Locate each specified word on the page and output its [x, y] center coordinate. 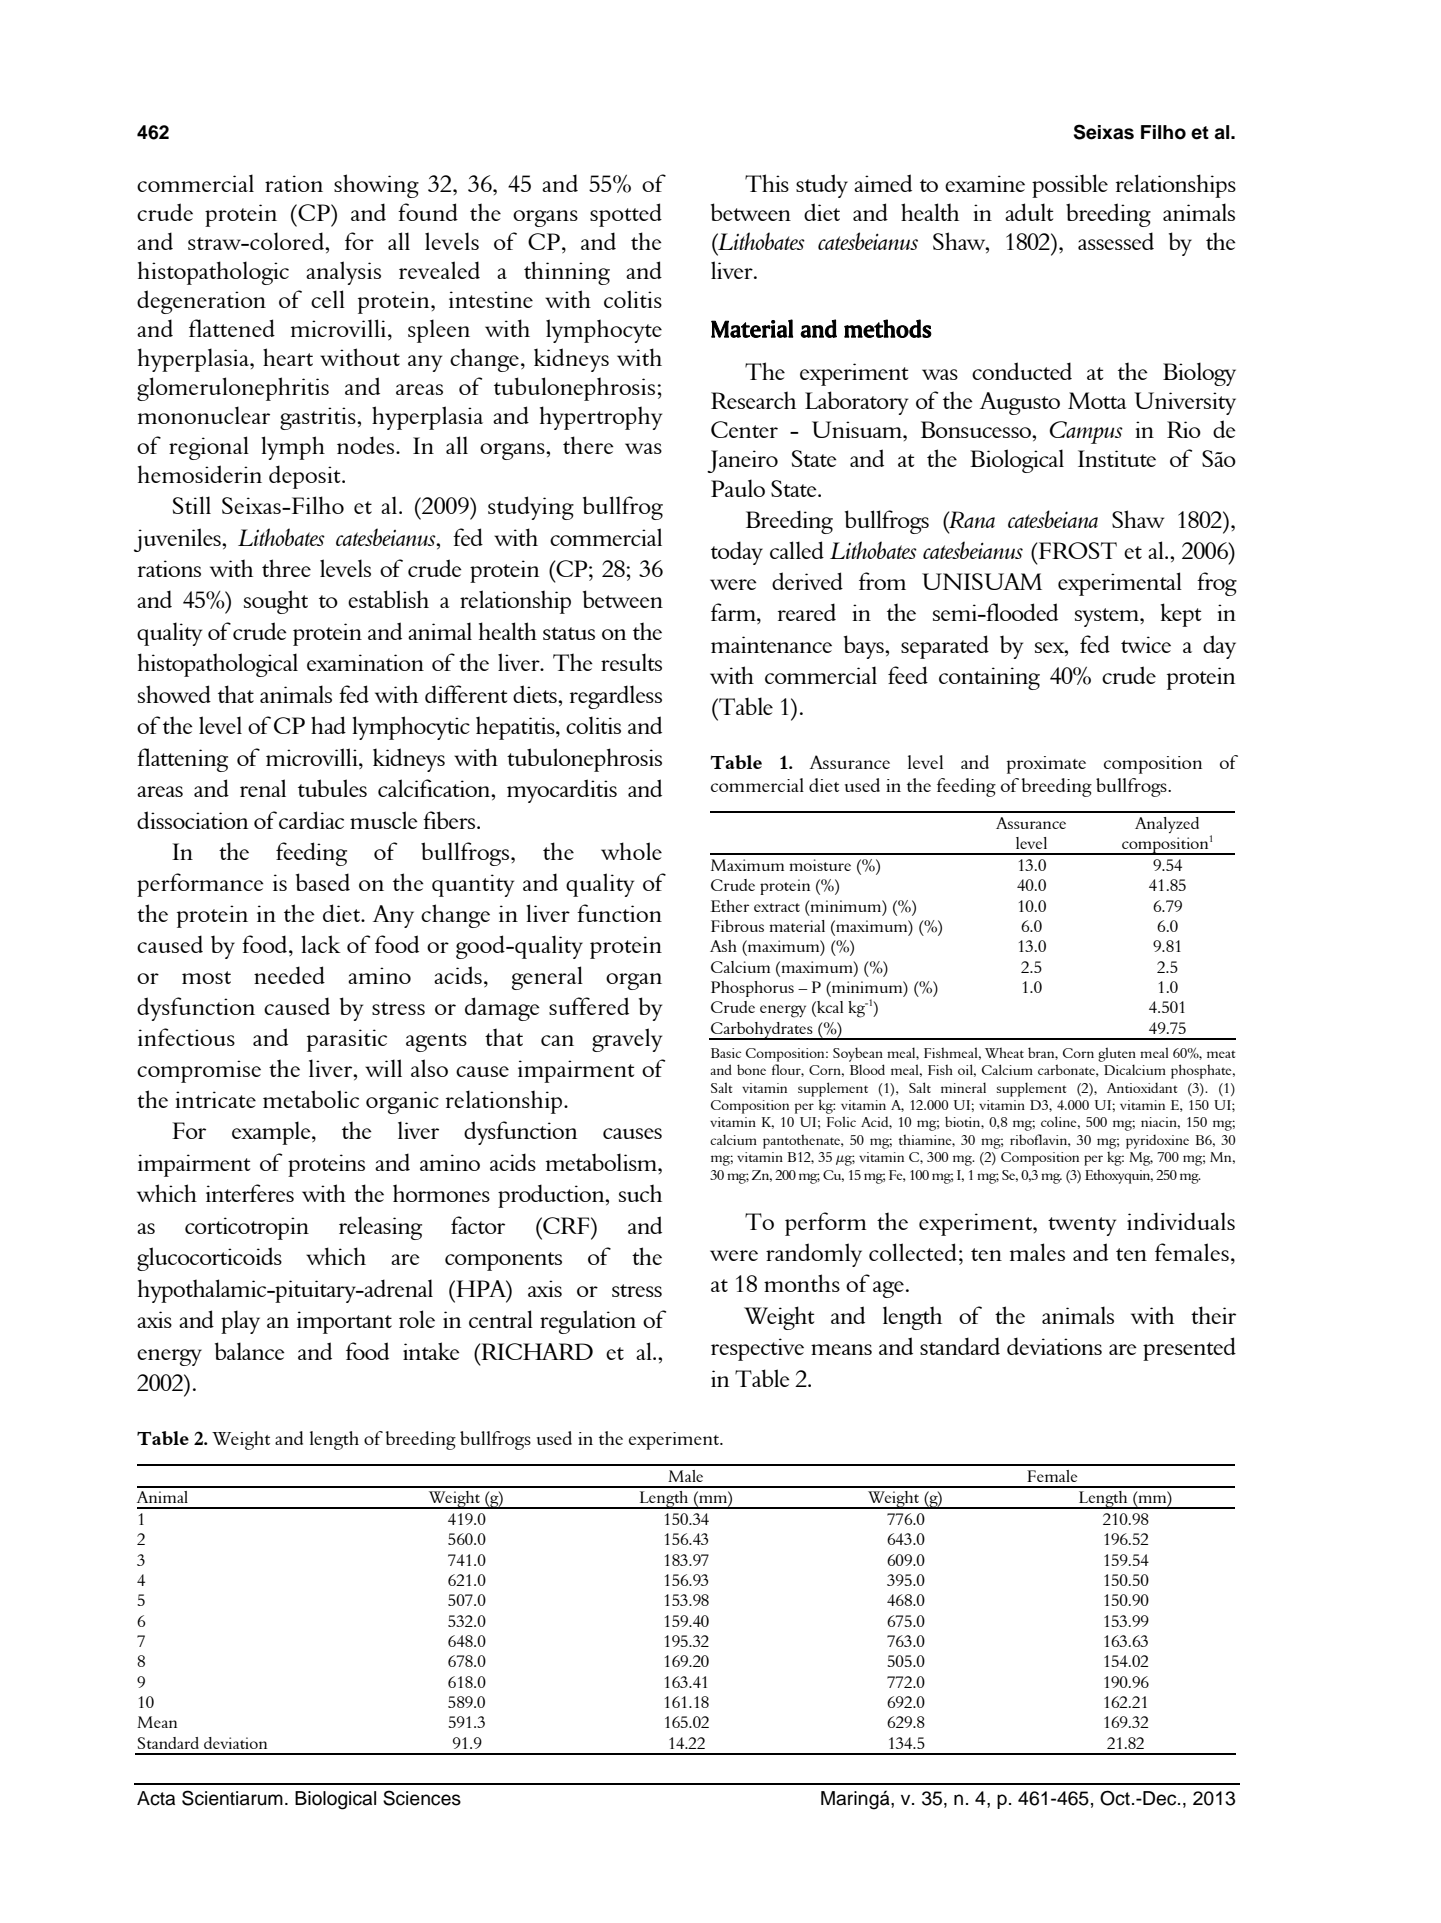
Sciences [422, 1798]
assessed [1116, 241]
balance [250, 1351]
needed [289, 975]
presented [1189, 1349]
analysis [343, 273]
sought [276, 602]
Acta [156, 1798]
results [631, 662]
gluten [1117, 1054]
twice [1146, 644]
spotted [626, 215]
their [1213, 1315]
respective [757, 1349]
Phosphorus [752, 989]
